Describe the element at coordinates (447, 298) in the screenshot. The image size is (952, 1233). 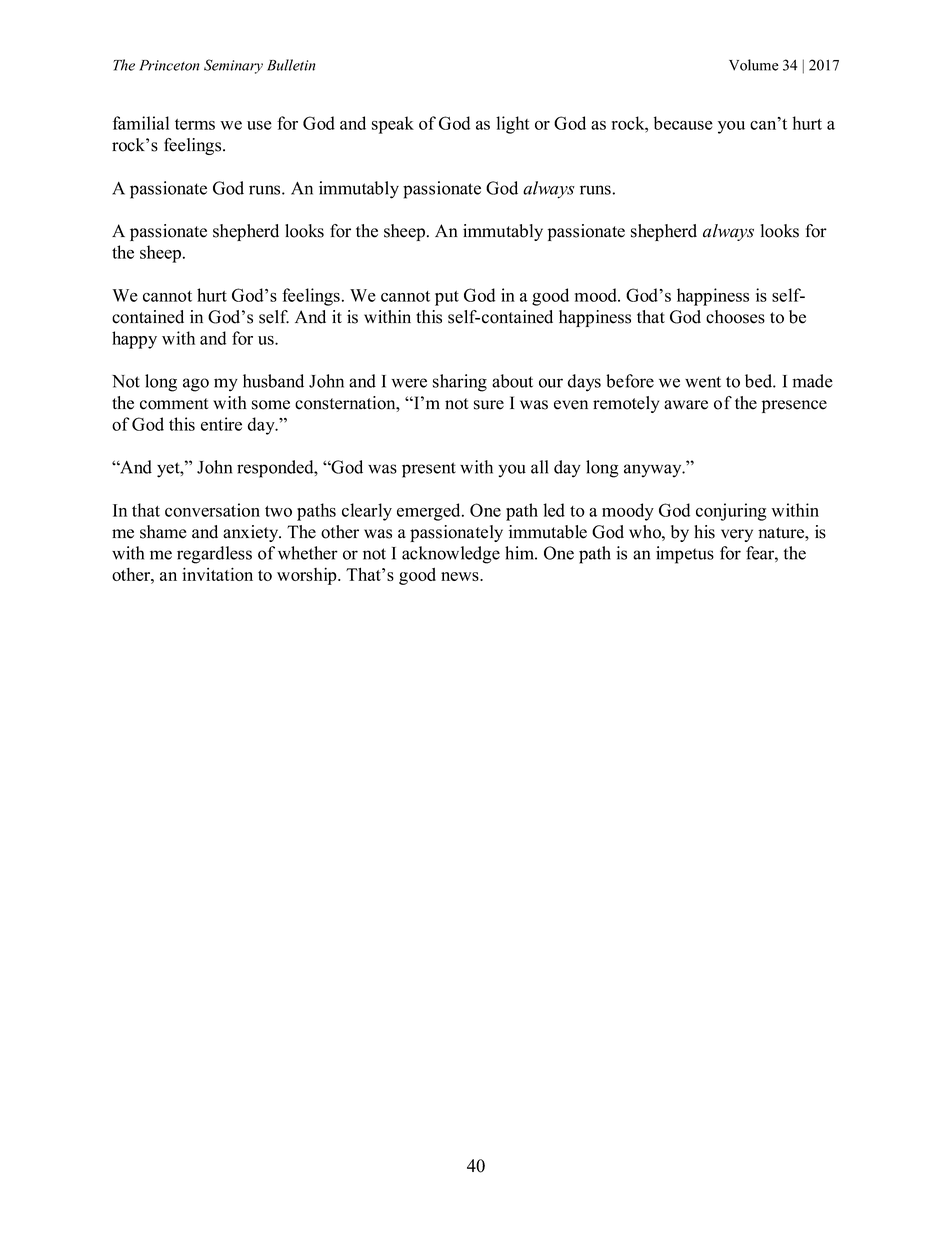
I see `put` at that location.
